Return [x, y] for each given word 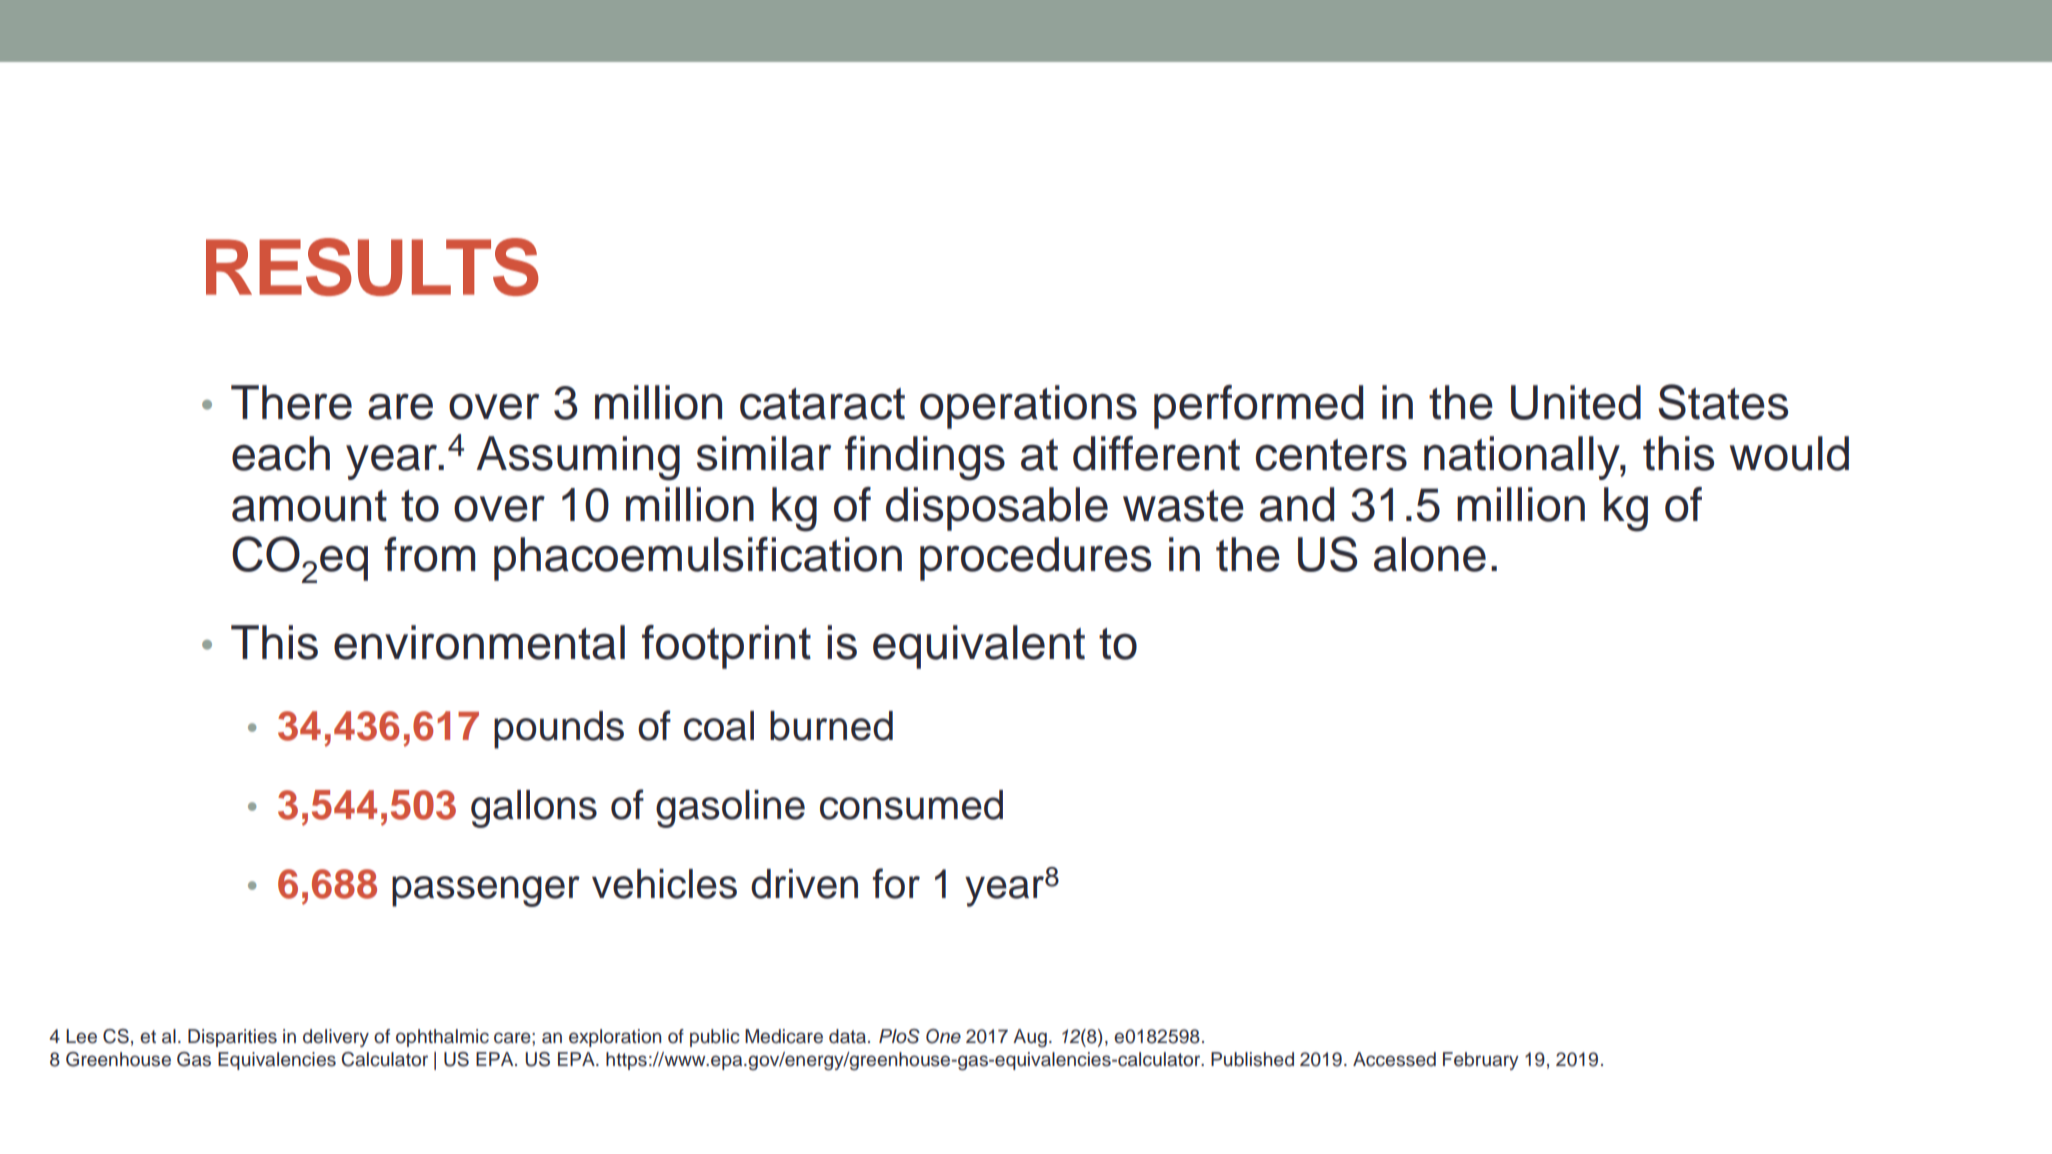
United [1576, 402]
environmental [479, 642]
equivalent [979, 647]
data [847, 1036]
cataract [822, 404]
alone [1430, 554]
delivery [336, 1038]
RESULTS [372, 267]
